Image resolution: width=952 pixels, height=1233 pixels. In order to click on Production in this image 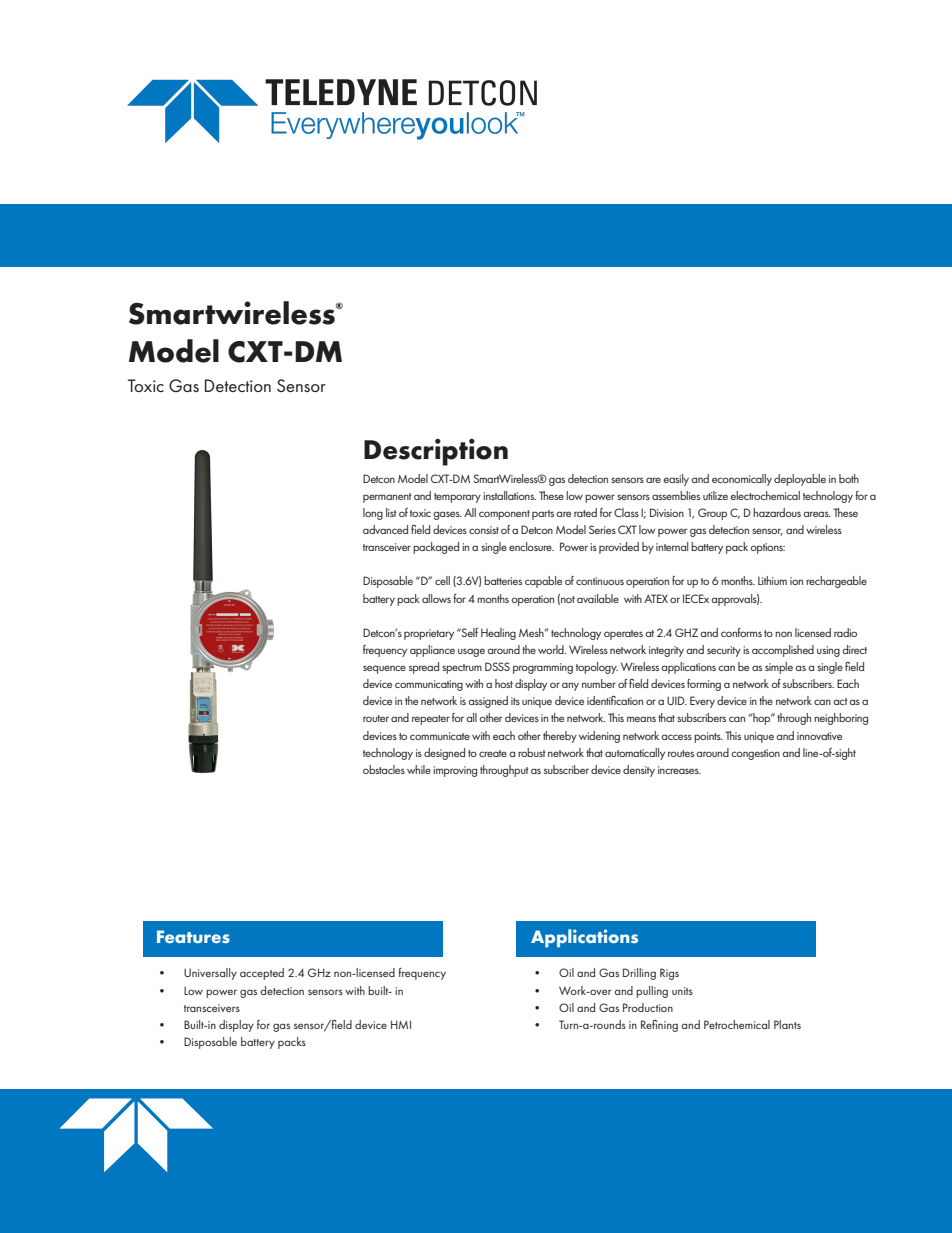, I will do `click(648, 1007)`.
